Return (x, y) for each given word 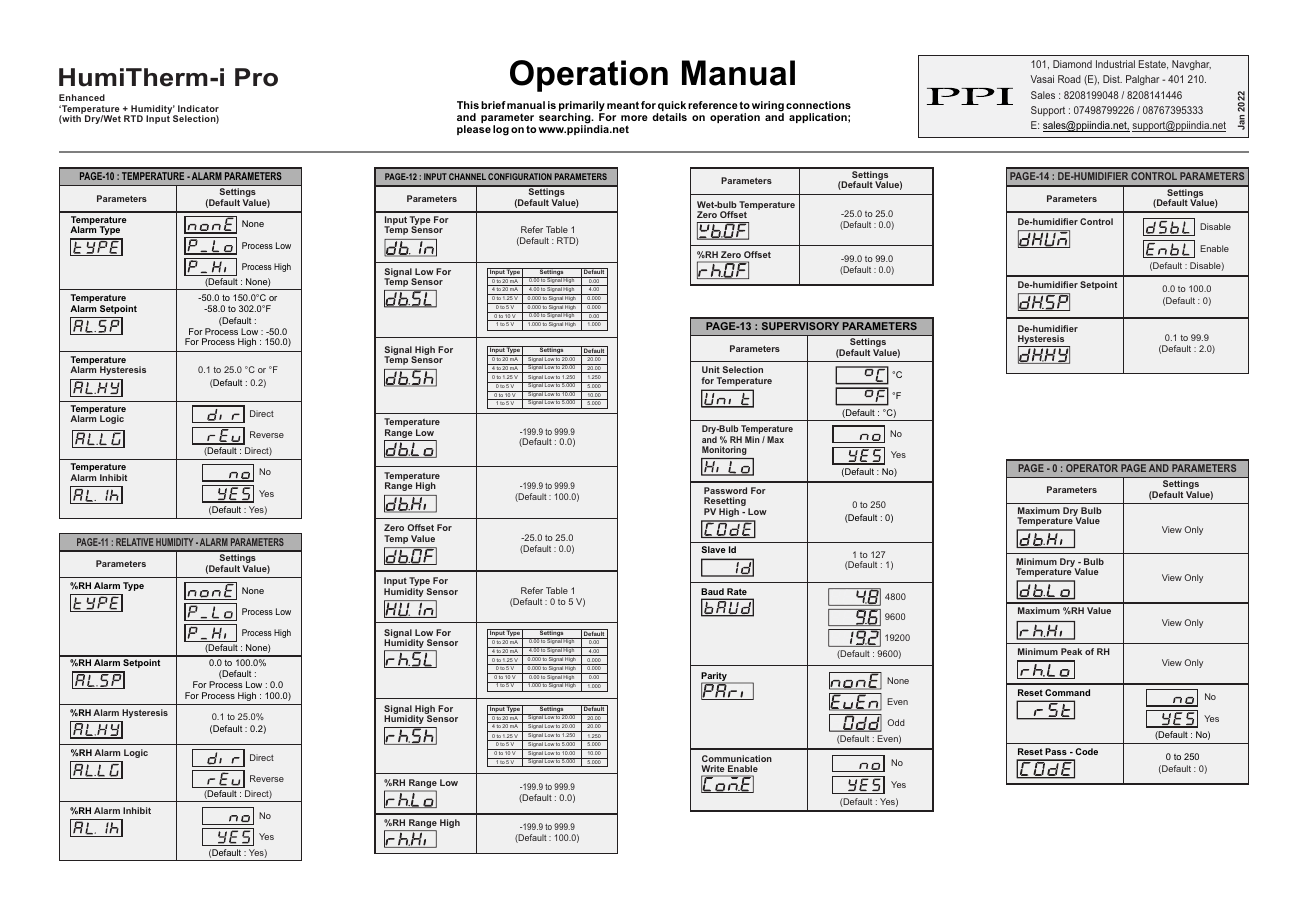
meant (623, 105)
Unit (711, 369)
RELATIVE (134, 542)
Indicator (198, 108)
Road (1069, 79)
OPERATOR (1092, 468)
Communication (737, 758)
